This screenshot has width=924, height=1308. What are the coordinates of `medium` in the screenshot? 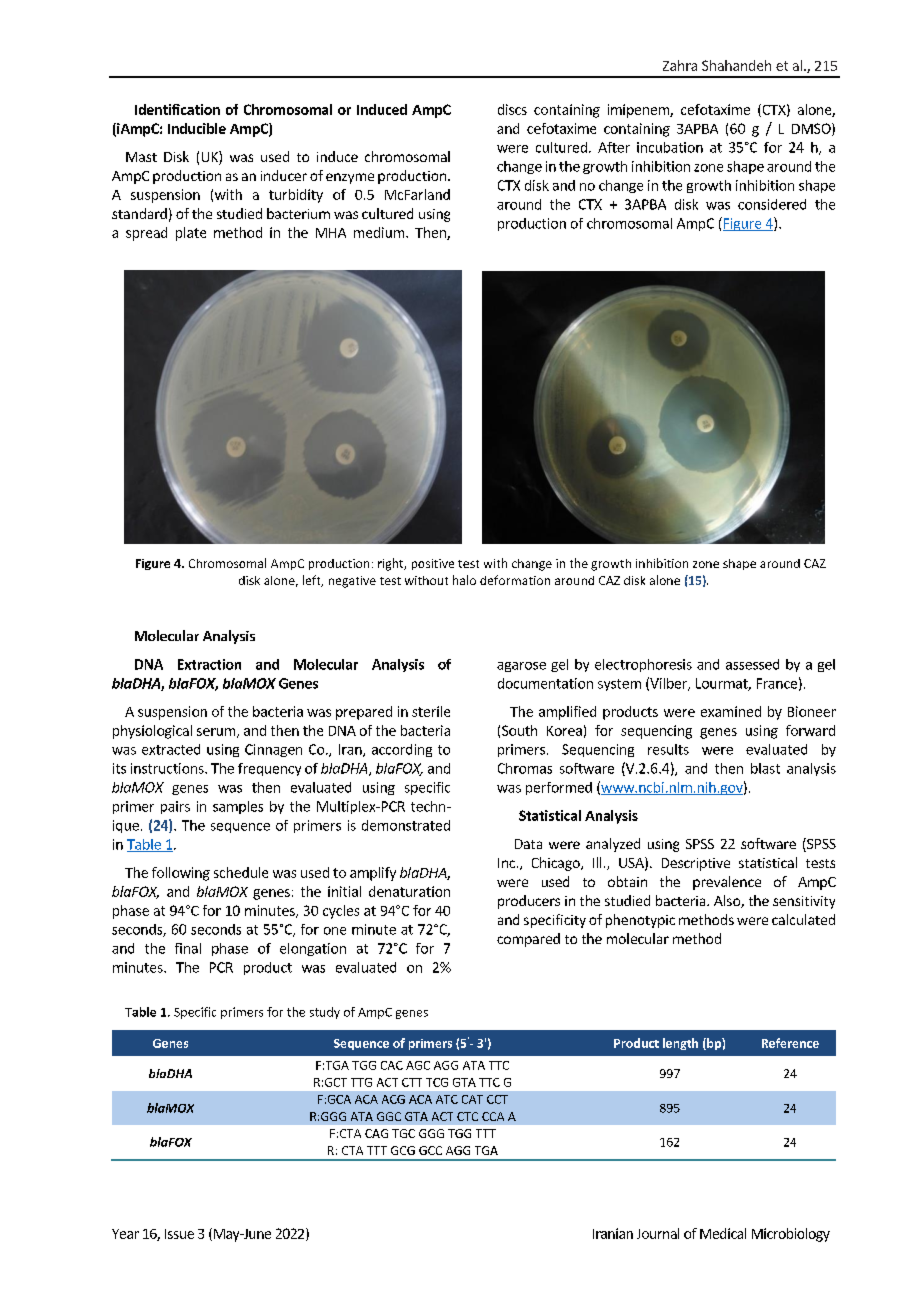 It's located at (379, 232).
